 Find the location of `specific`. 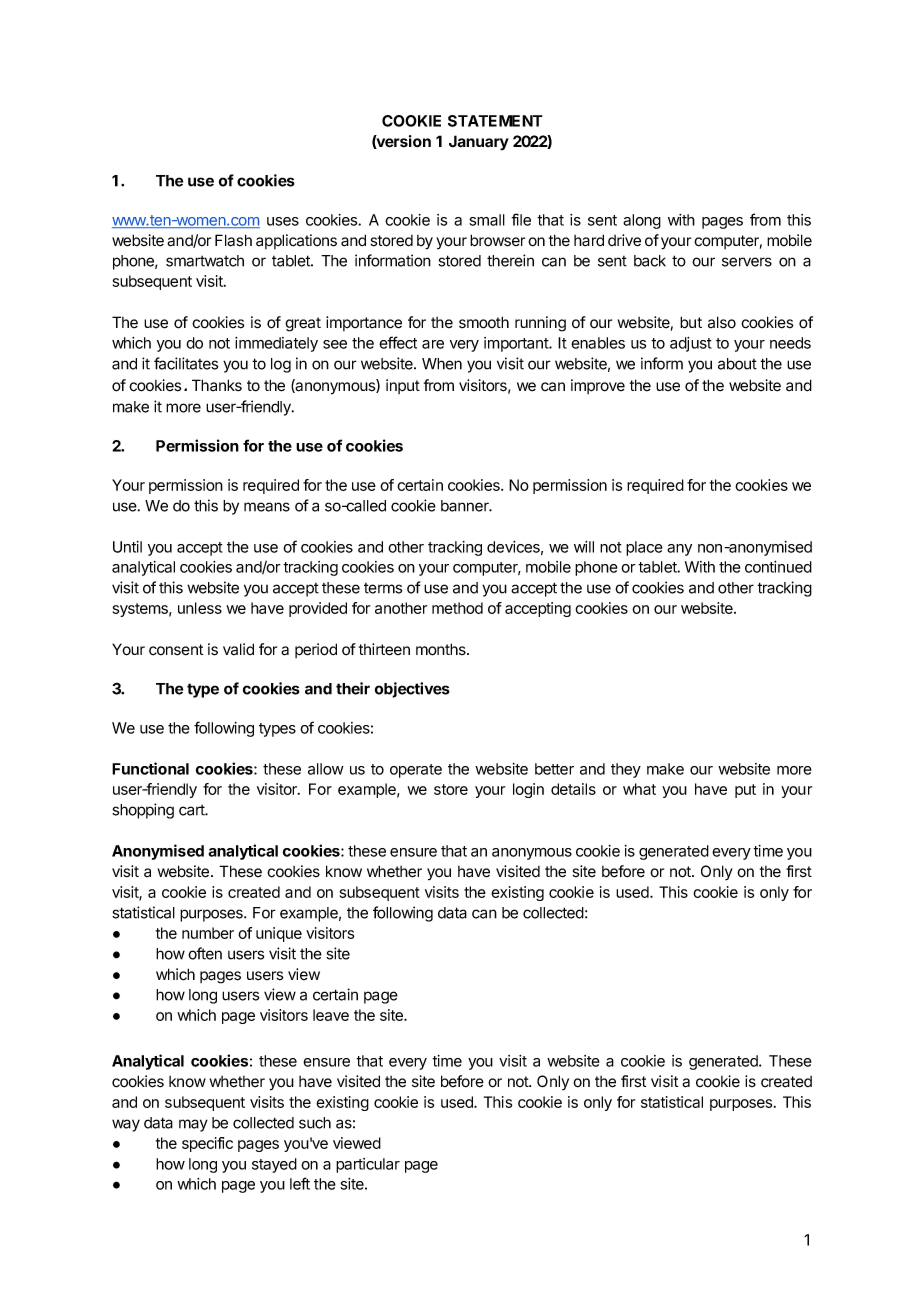

specific is located at coordinates (207, 1144).
